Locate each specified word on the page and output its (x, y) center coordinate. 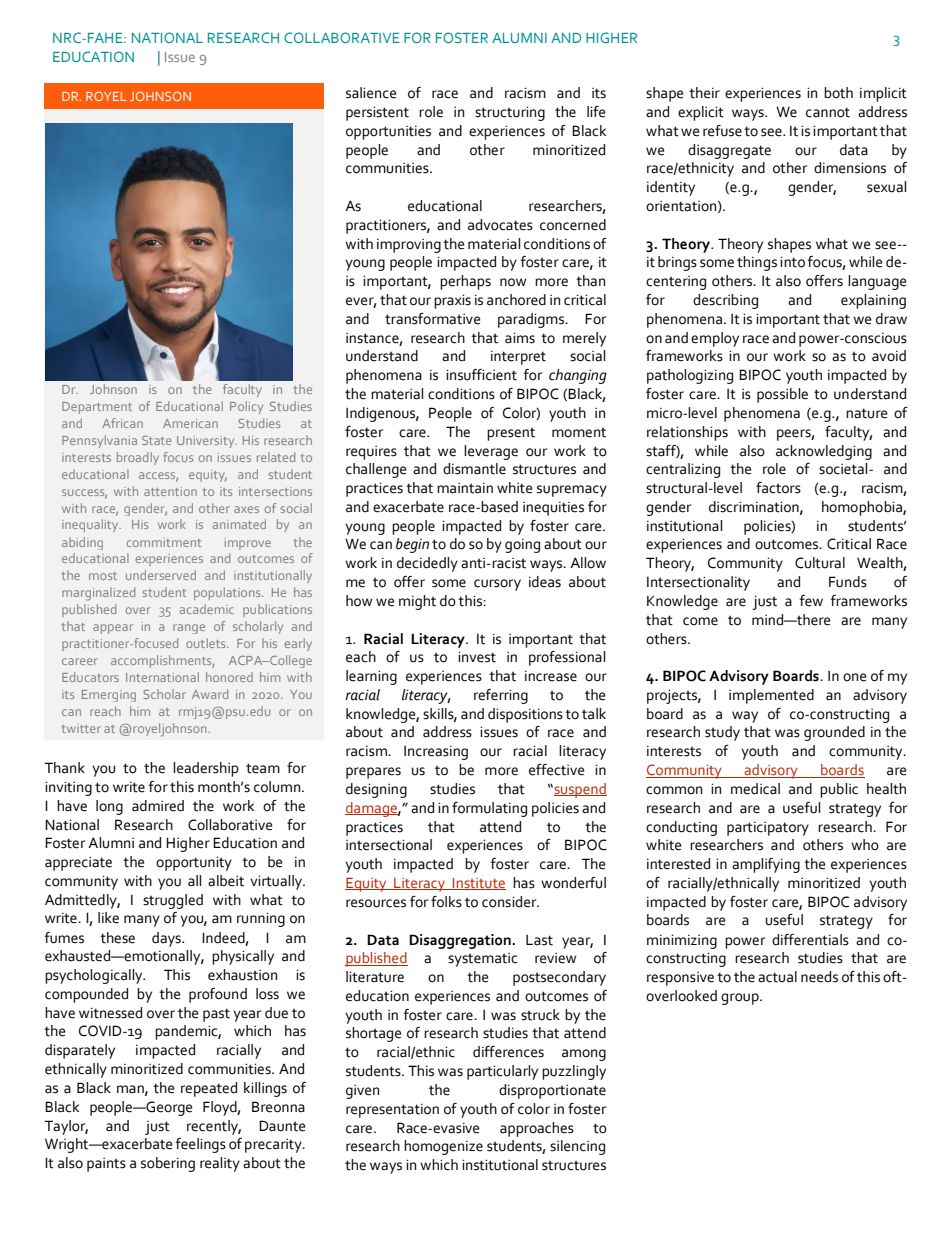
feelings (201, 1145)
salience (371, 93)
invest (477, 657)
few (811, 601)
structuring (510, 113)
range (189, 629)
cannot (828, 112)
